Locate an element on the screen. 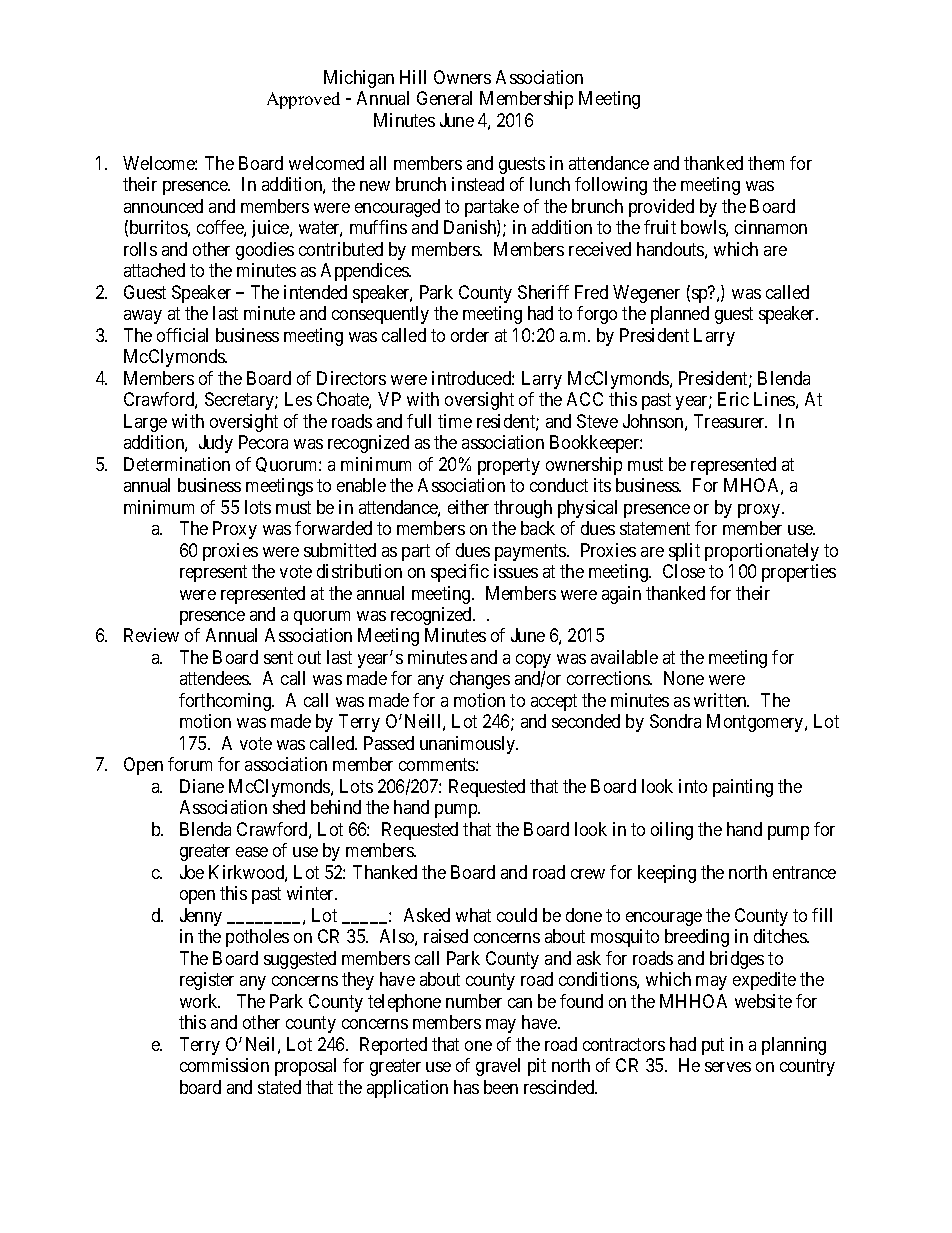  commission is located at coordinates (224, 1065).
